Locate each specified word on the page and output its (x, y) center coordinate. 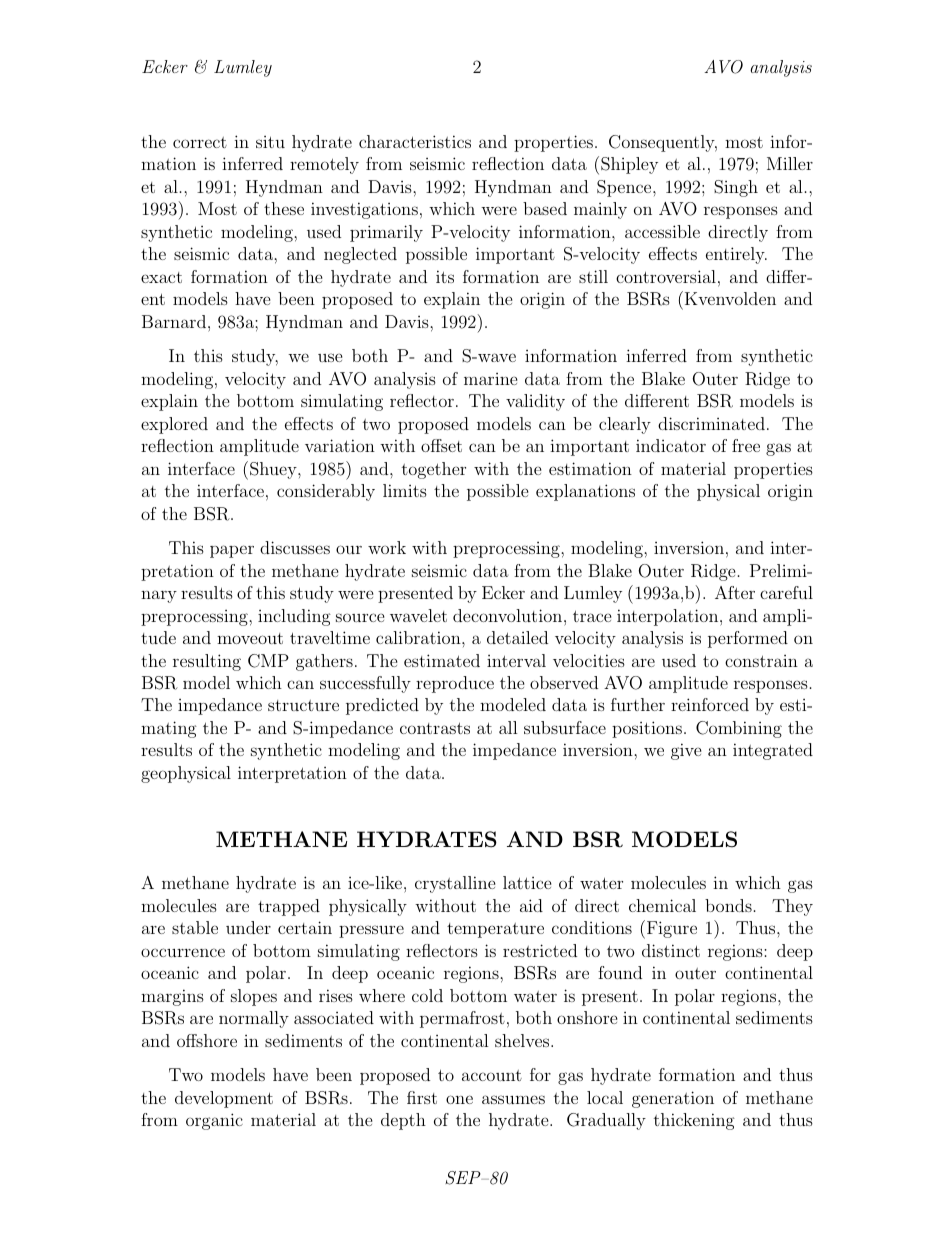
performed (748, 639)
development (224, 1099)
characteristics (415, 141)
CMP (268, 661)
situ (270, 142)
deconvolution (507, 615)
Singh (736, 188)
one (459, 1099)
